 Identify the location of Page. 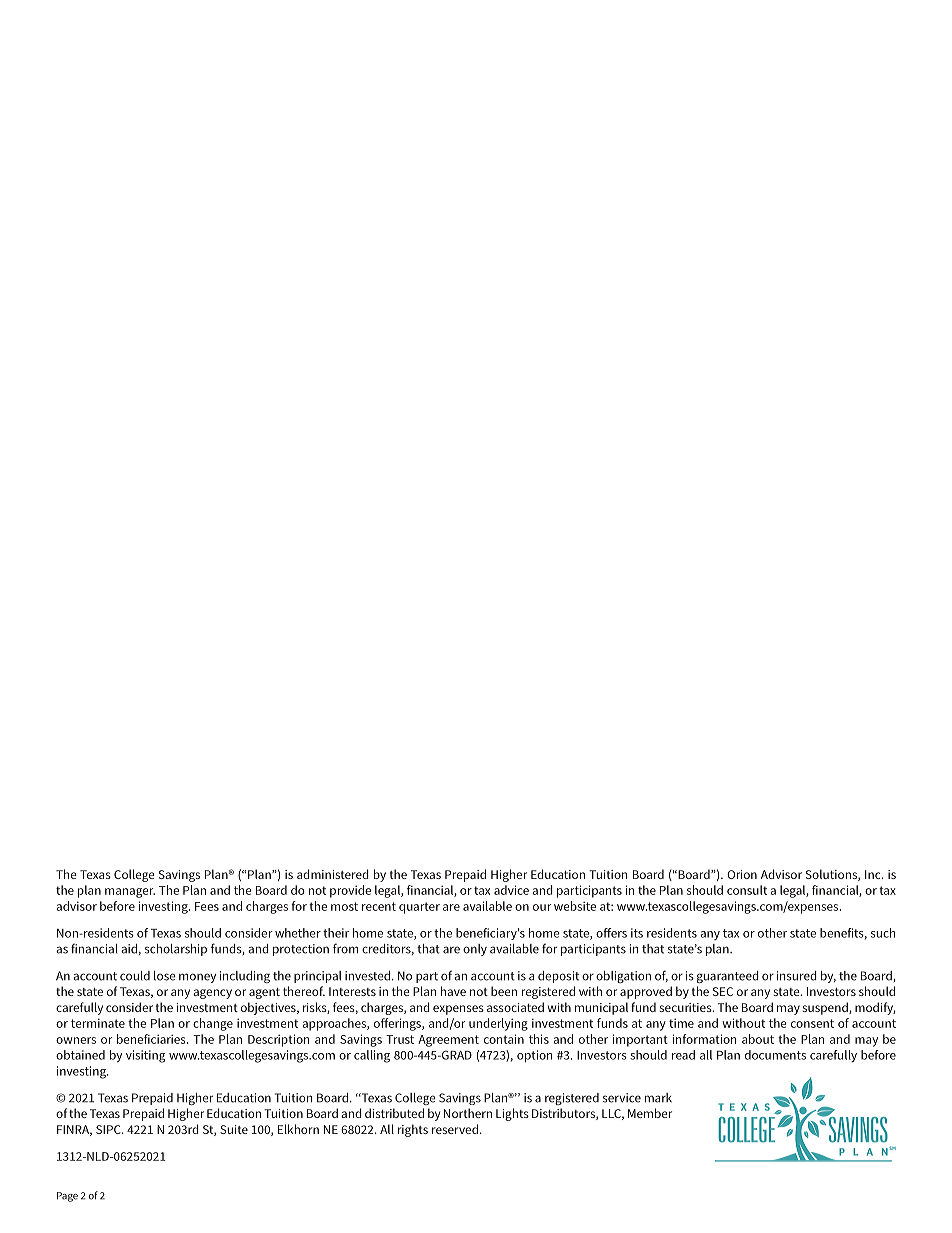
(67, 1197).
